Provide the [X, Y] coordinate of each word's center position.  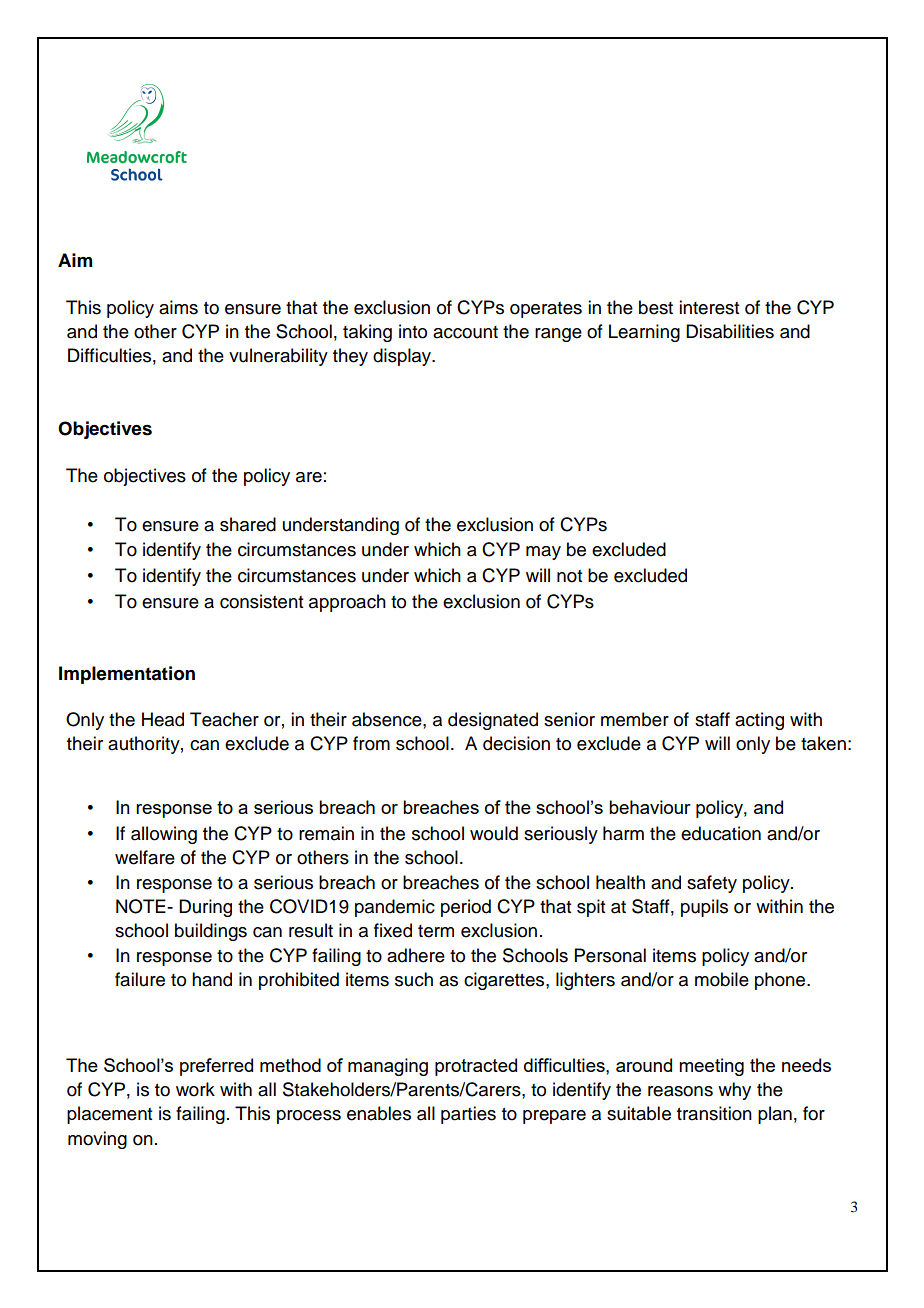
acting [759, 721]
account [465, 332]
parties [468, 1115]
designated [493, 721]
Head [163, 719]
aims [178, 307]
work [195, 1089]
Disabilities [730, 331]
